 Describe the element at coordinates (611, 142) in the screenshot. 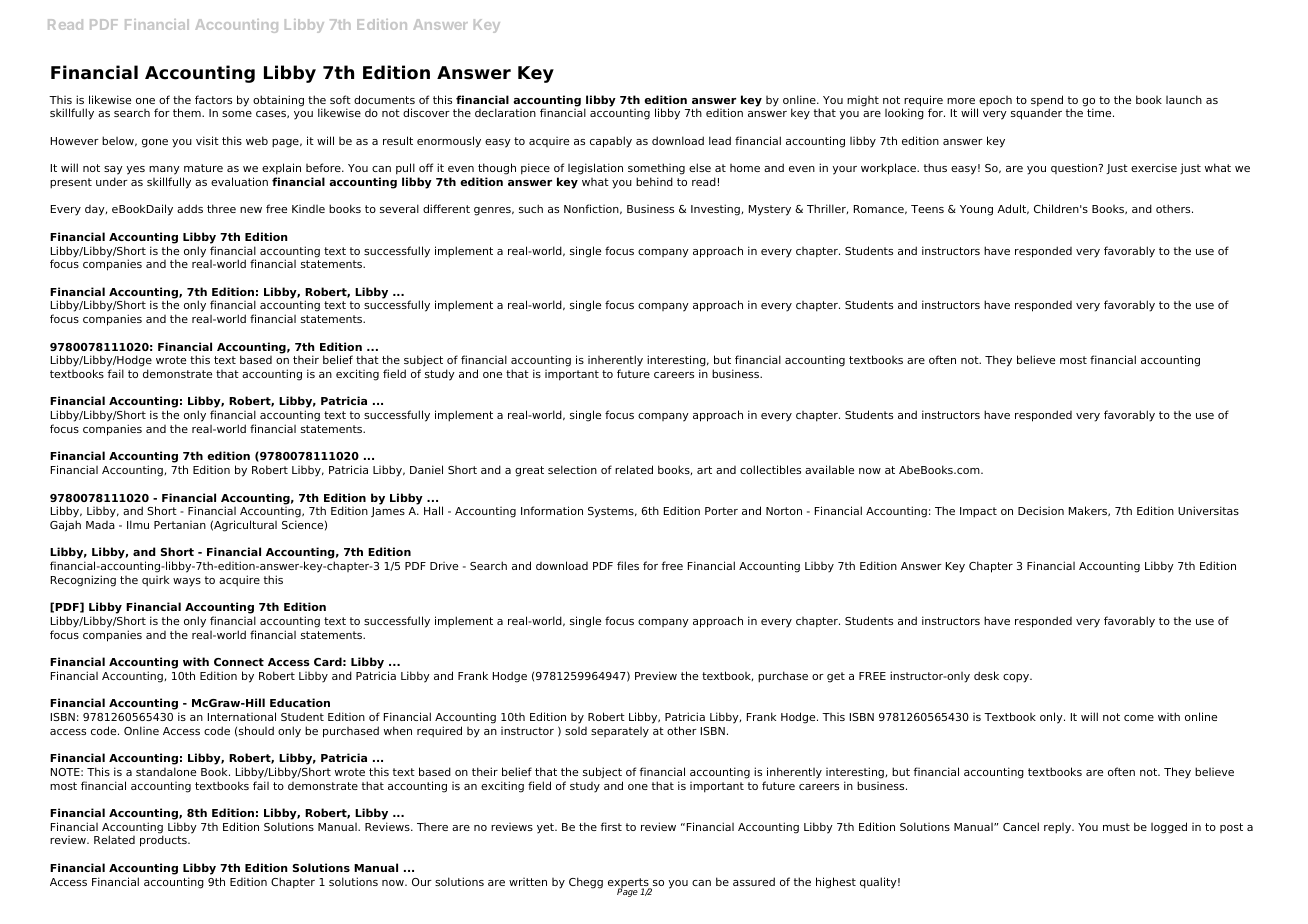

I see `capably` at that location.
